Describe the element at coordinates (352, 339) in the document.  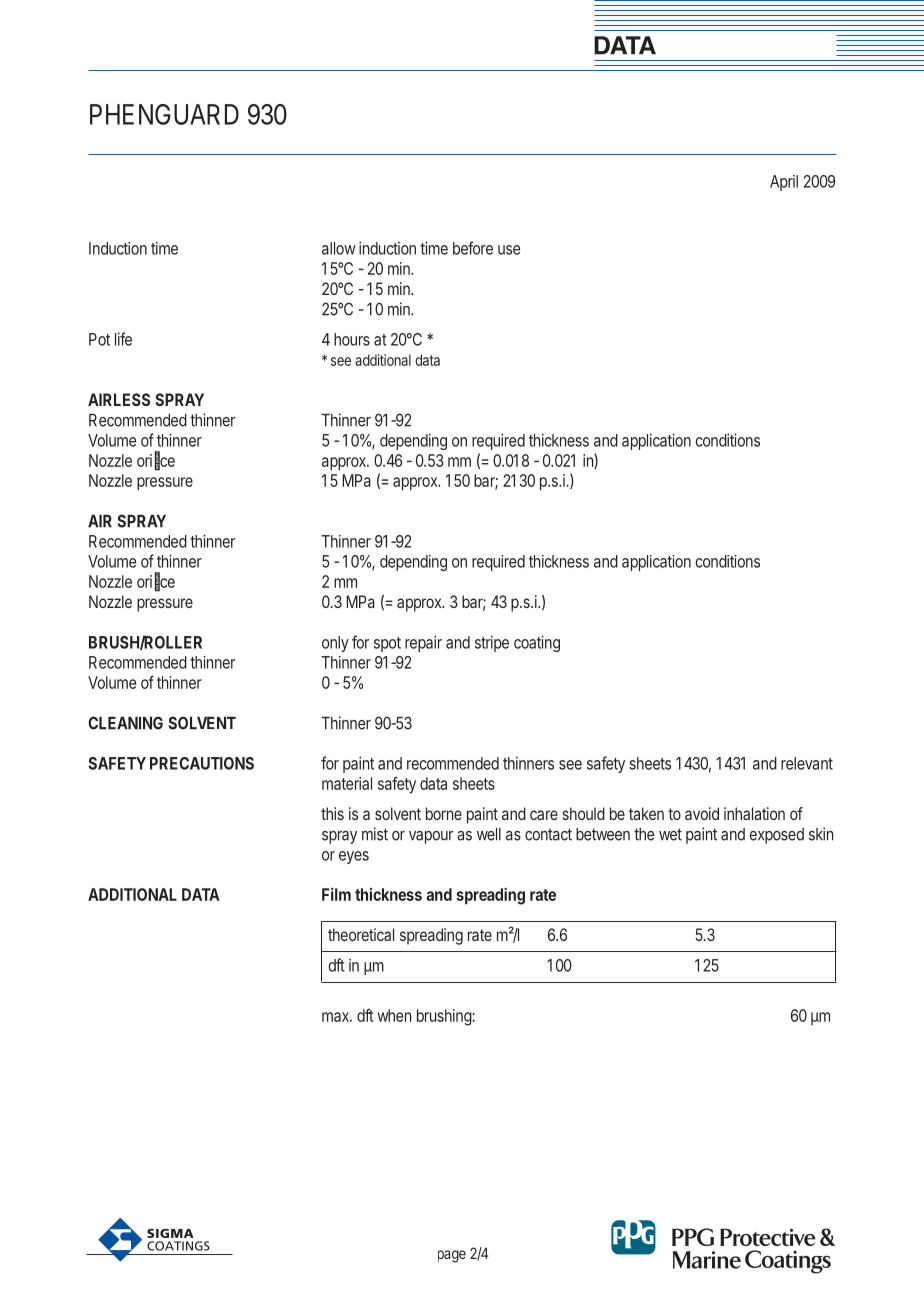
I see `hours` at that location.
